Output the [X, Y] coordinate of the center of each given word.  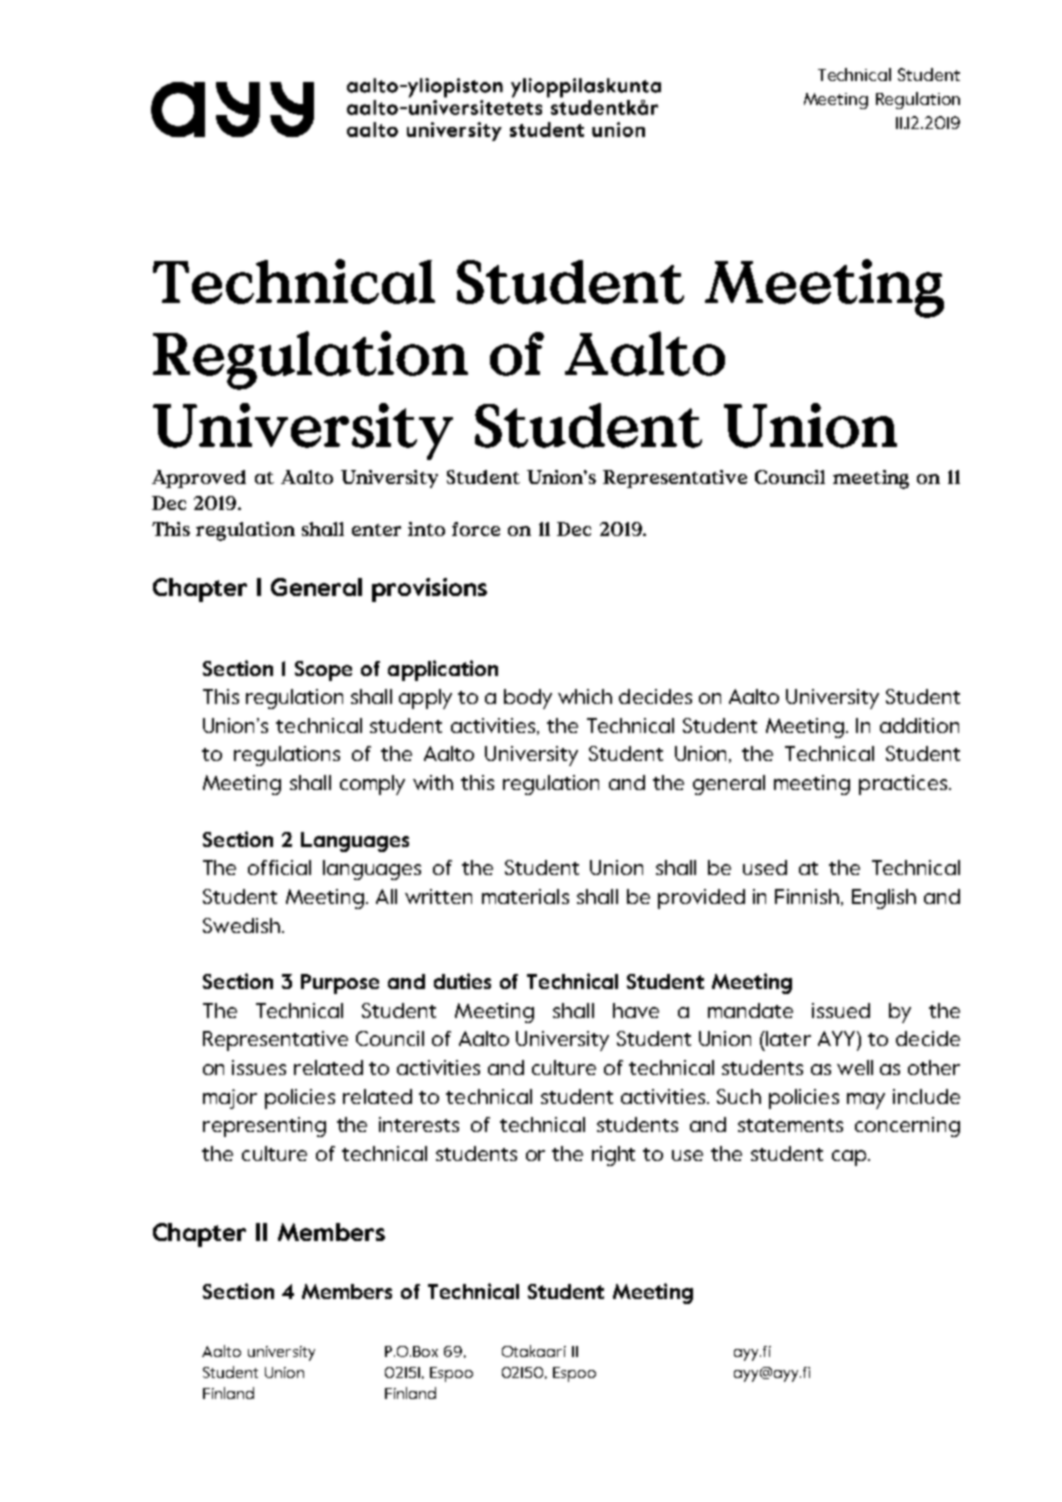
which [585, 696]
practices [904, 785]
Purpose [340, 984]
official [279, 867]
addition [919, 725]
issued [841, 1010]
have [636, 1010]
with [433, 782]
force [476, 529]
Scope [323, 671]
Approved [199, 479]
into [426, 529]
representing [264, 1127]
